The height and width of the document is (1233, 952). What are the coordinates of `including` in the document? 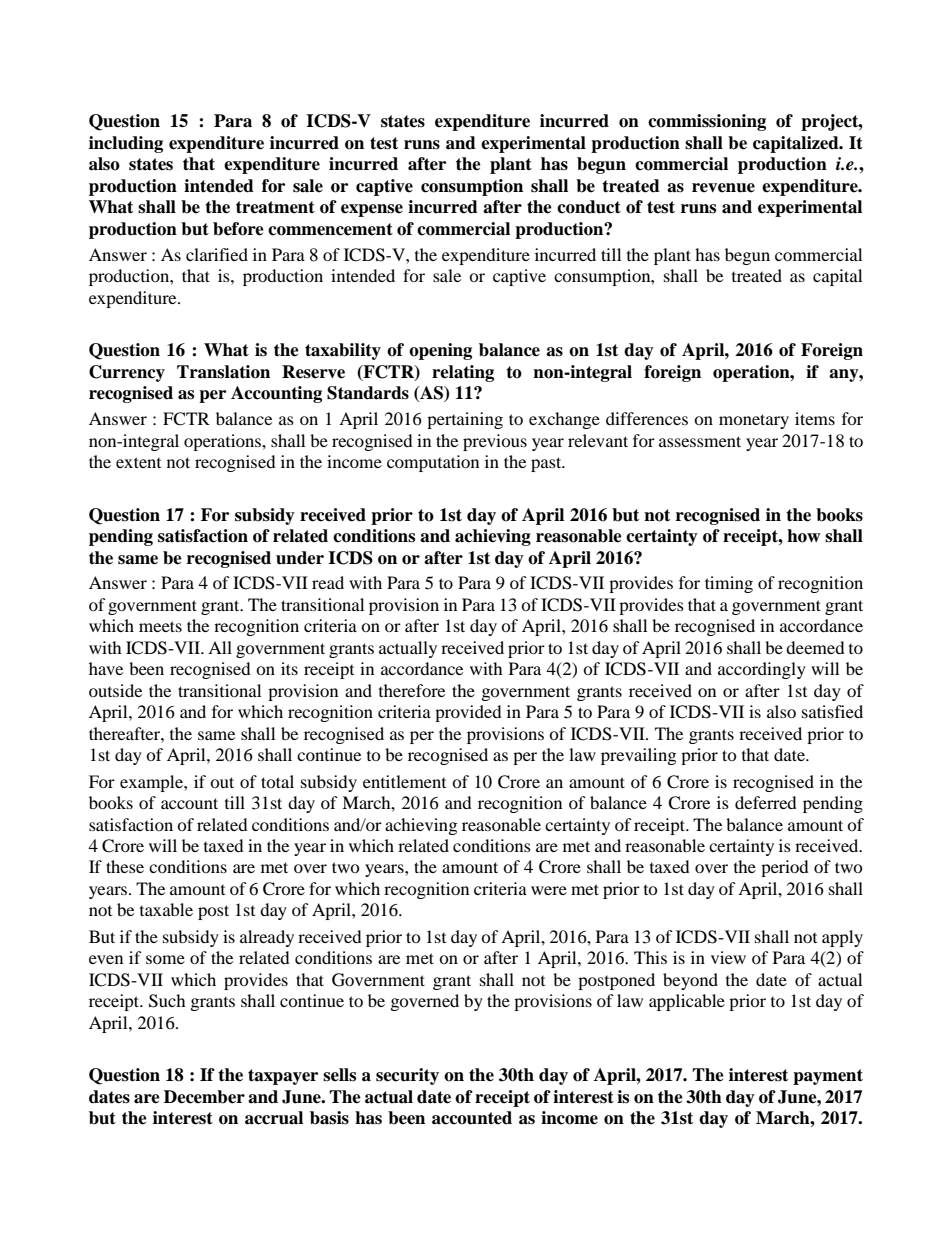 It's located at (126, 144).
